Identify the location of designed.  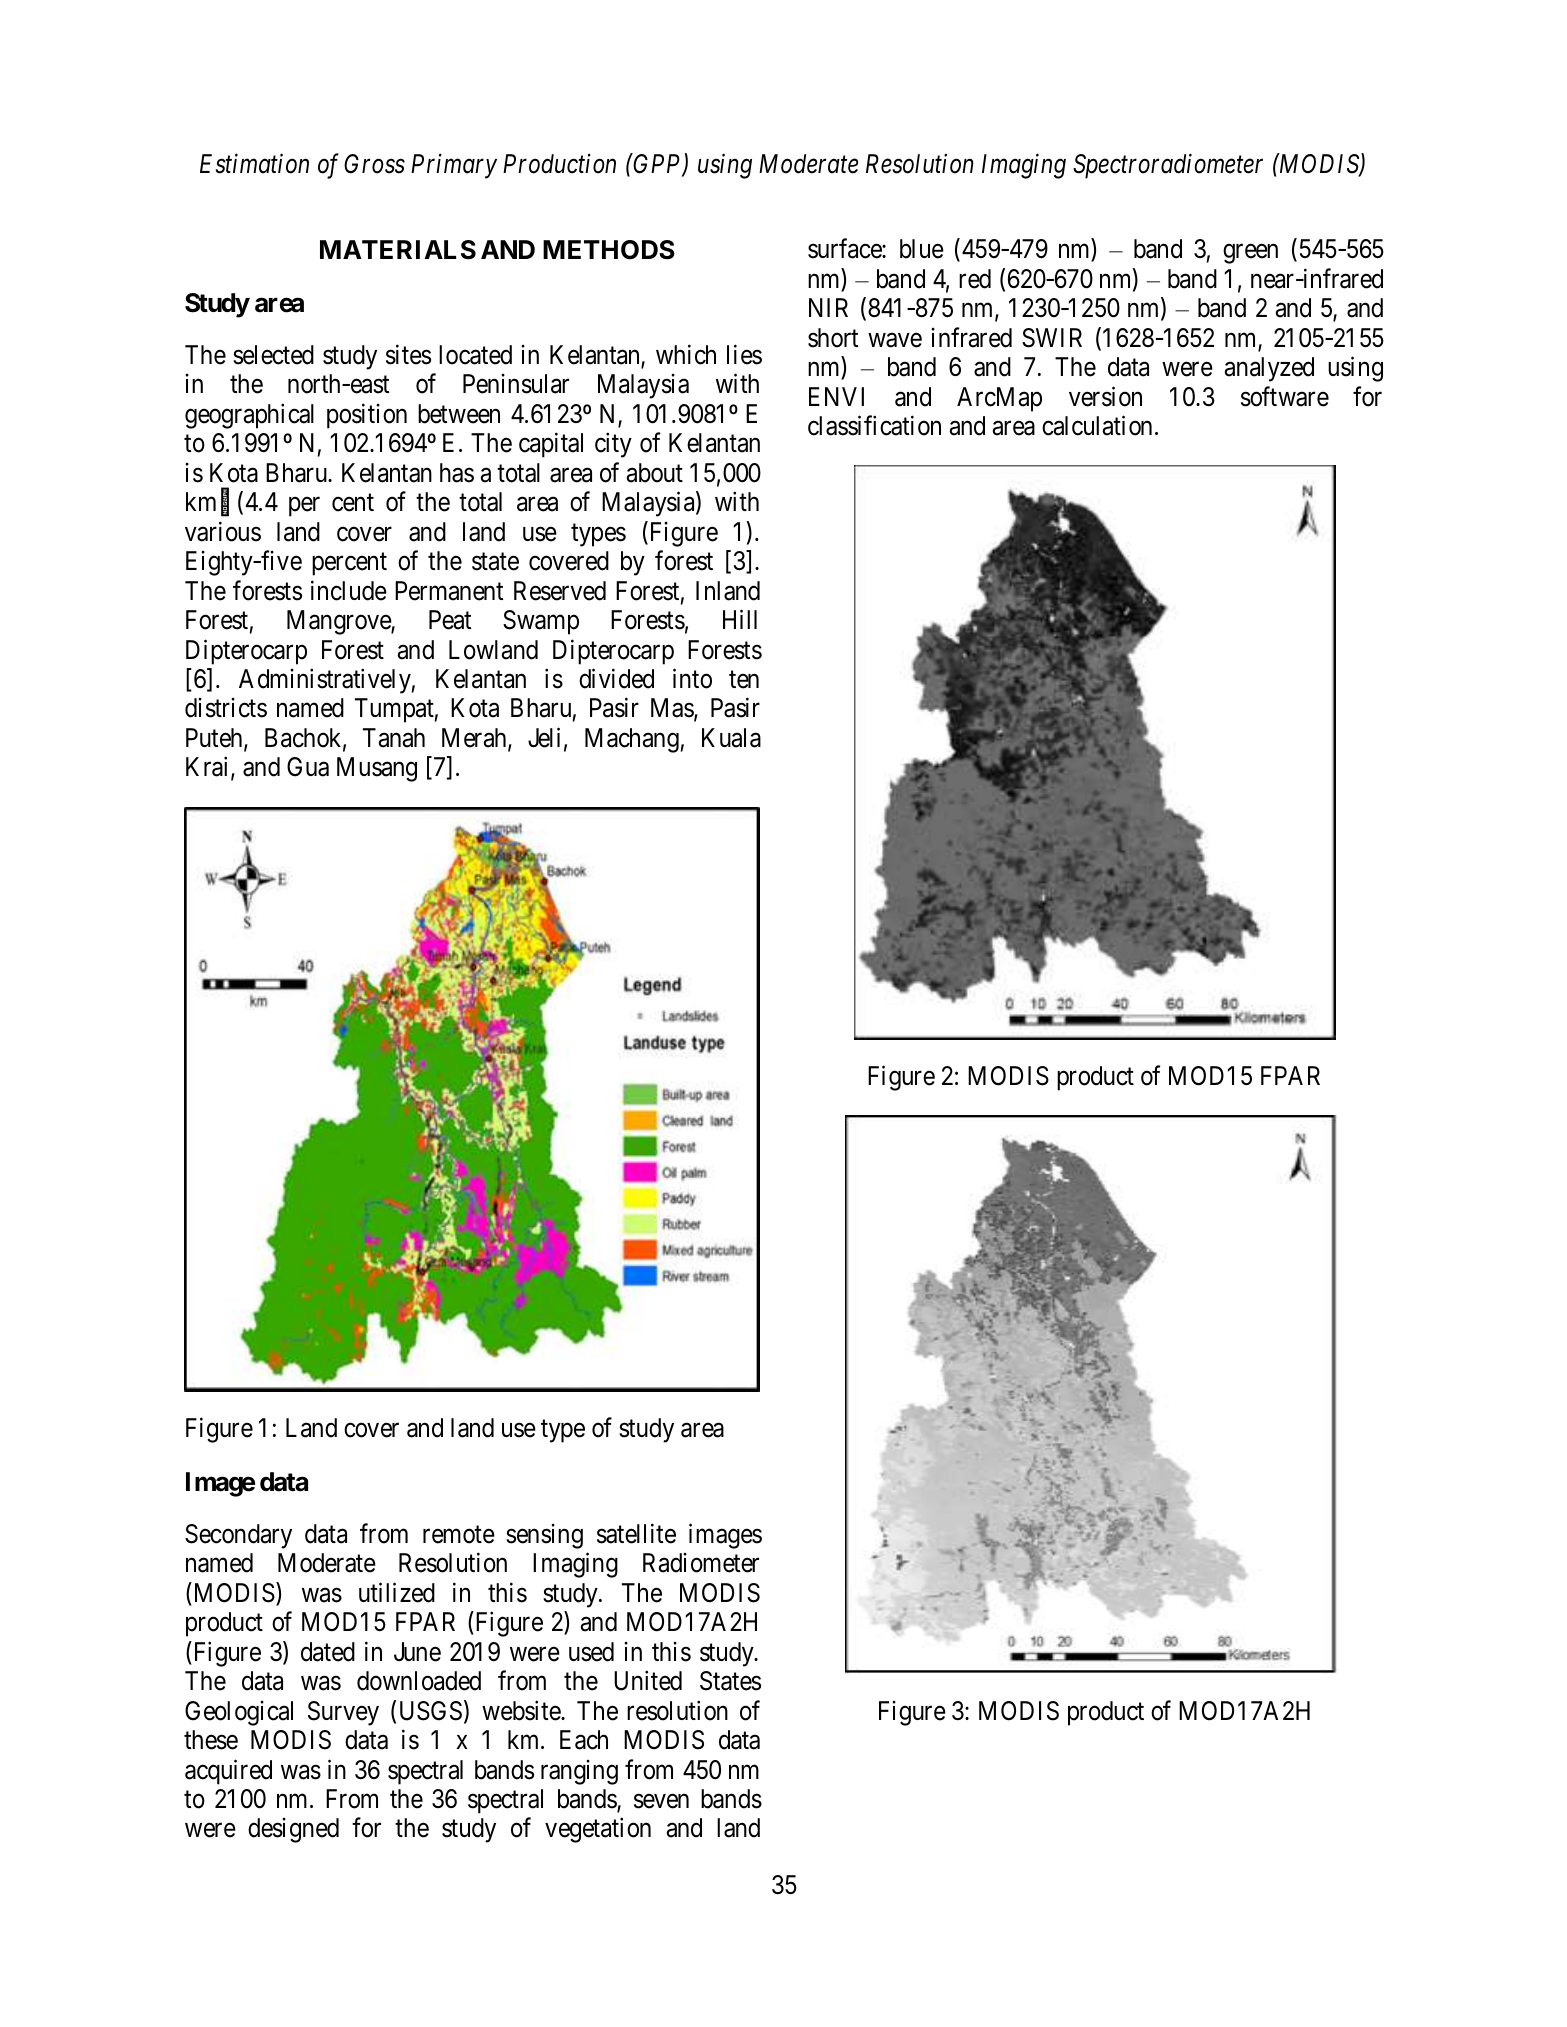
(293, 1830).
